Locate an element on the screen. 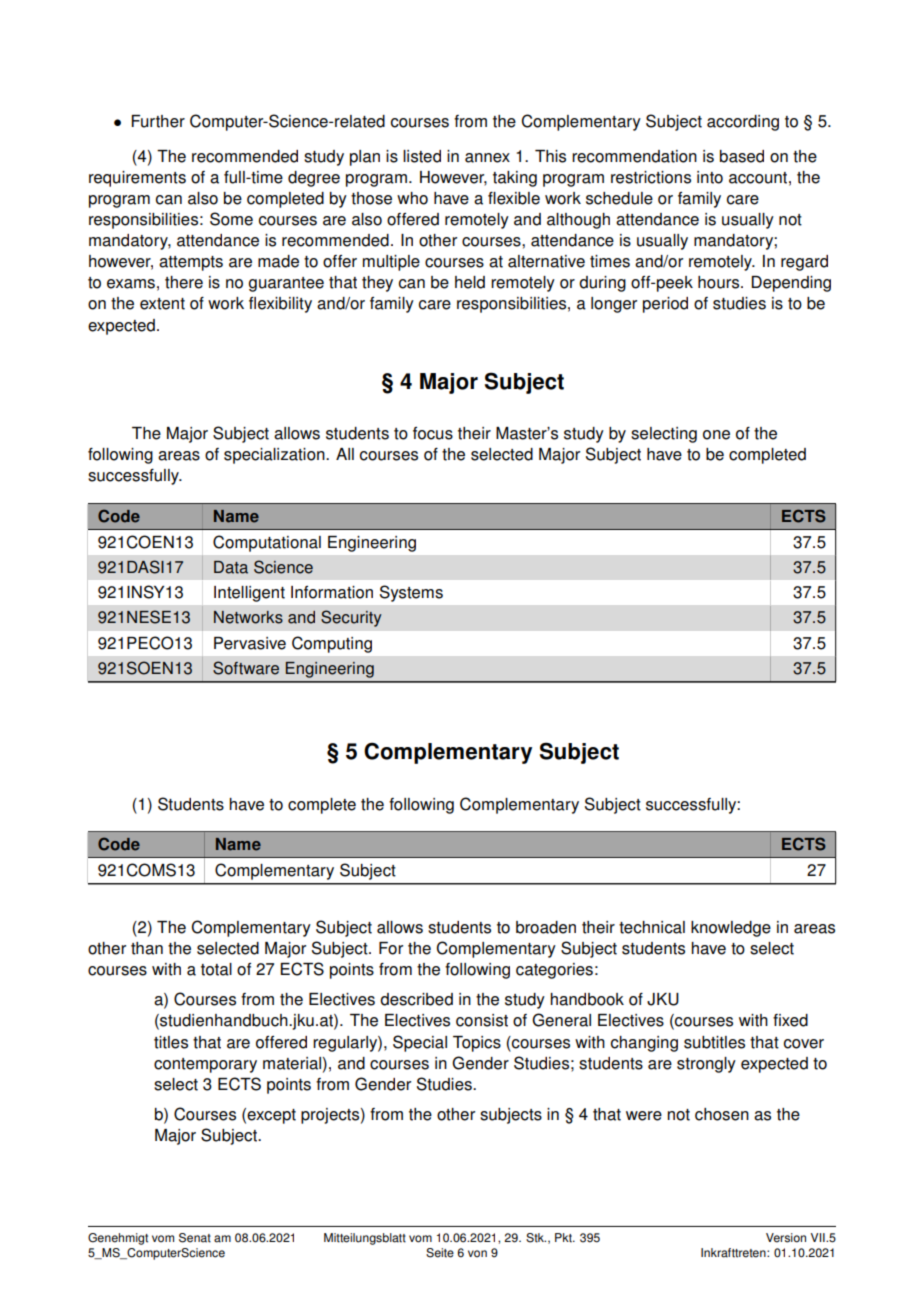 The width and height of the screenshot is (924, 1308). von is located at coordinates (477, 1254).
